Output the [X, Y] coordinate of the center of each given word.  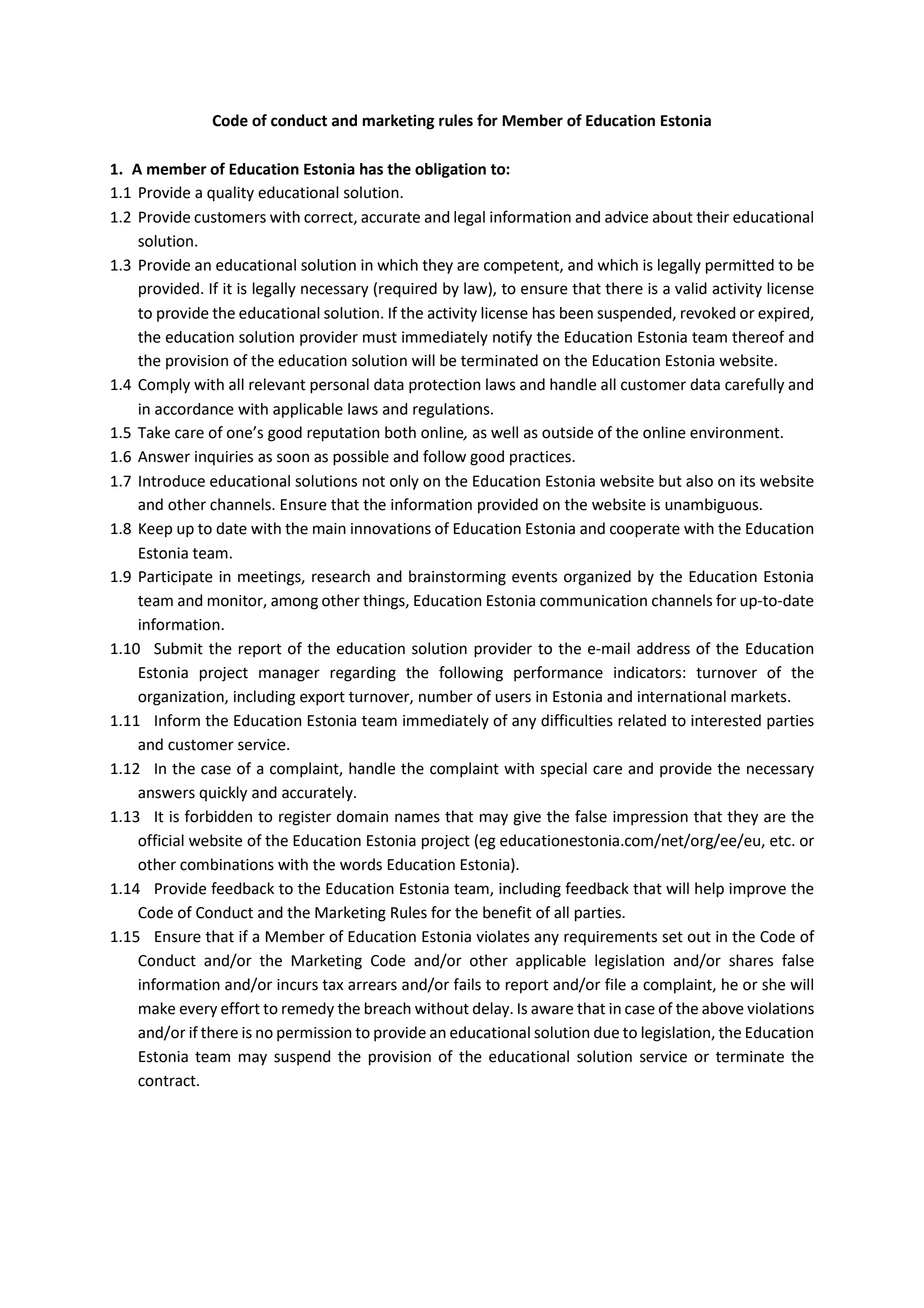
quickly [223, 794]
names [417, 818]
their [712, 217]
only [404, 482]
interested [726, 720]
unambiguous [713, 506]
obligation [450, 170]
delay [492, 1010]
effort [240, 1008]
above [723, 1008]
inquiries [224, 458]
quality [230, 194]
